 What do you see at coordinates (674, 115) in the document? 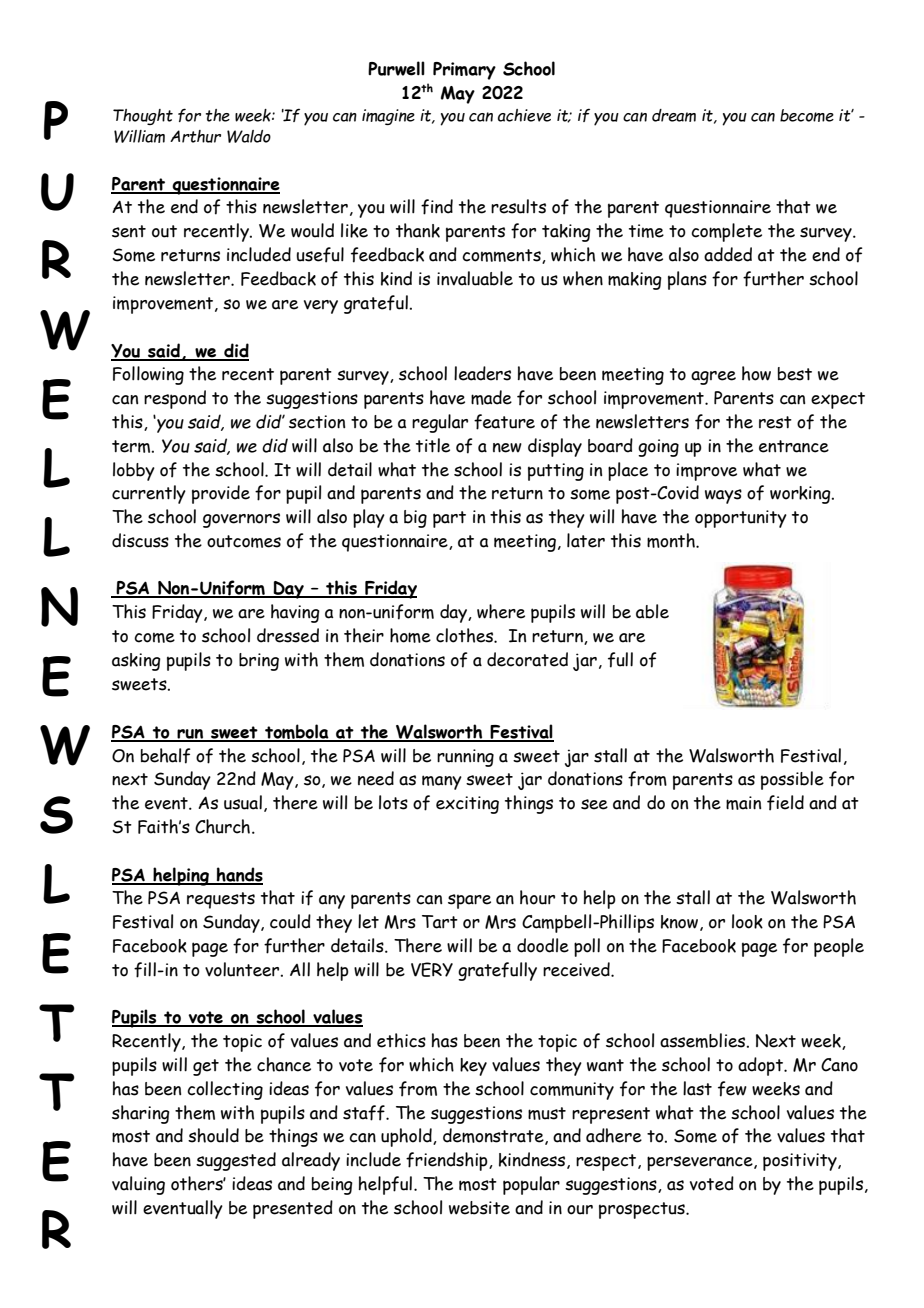
I see `dream` at bounding box center [674, 115].
